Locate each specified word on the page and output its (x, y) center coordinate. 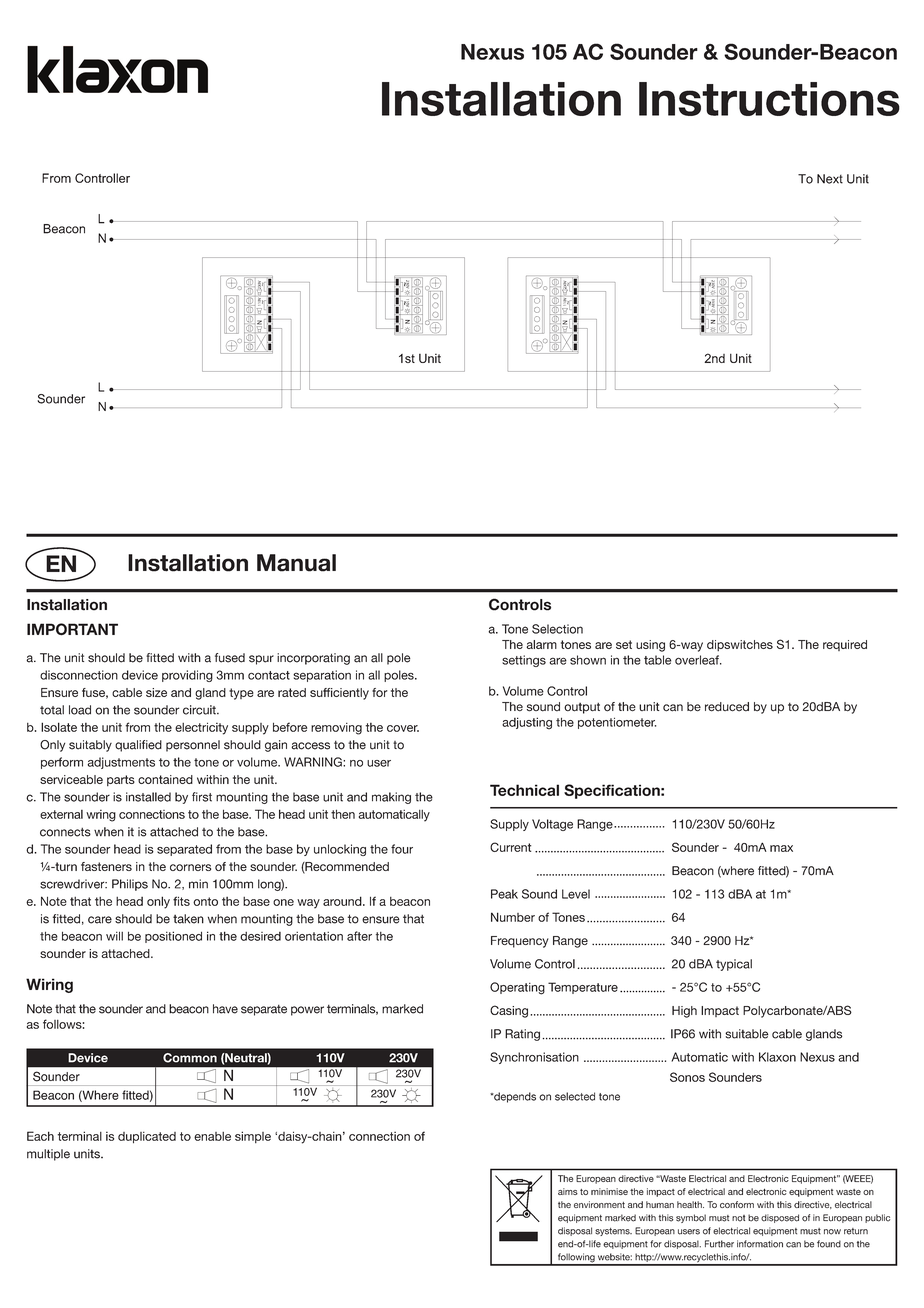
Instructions (769, 99)
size (156, 692)
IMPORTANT (72, 629)
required (845, 645)
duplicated (147, 1137)
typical (734, 965)
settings (524, 661)
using (650, 646)
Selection (557, 629)
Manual (296, 563)
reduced (727, 707)
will (114, 936)
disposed (780, 1218)
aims (568, 1191)
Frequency (520, 942)
